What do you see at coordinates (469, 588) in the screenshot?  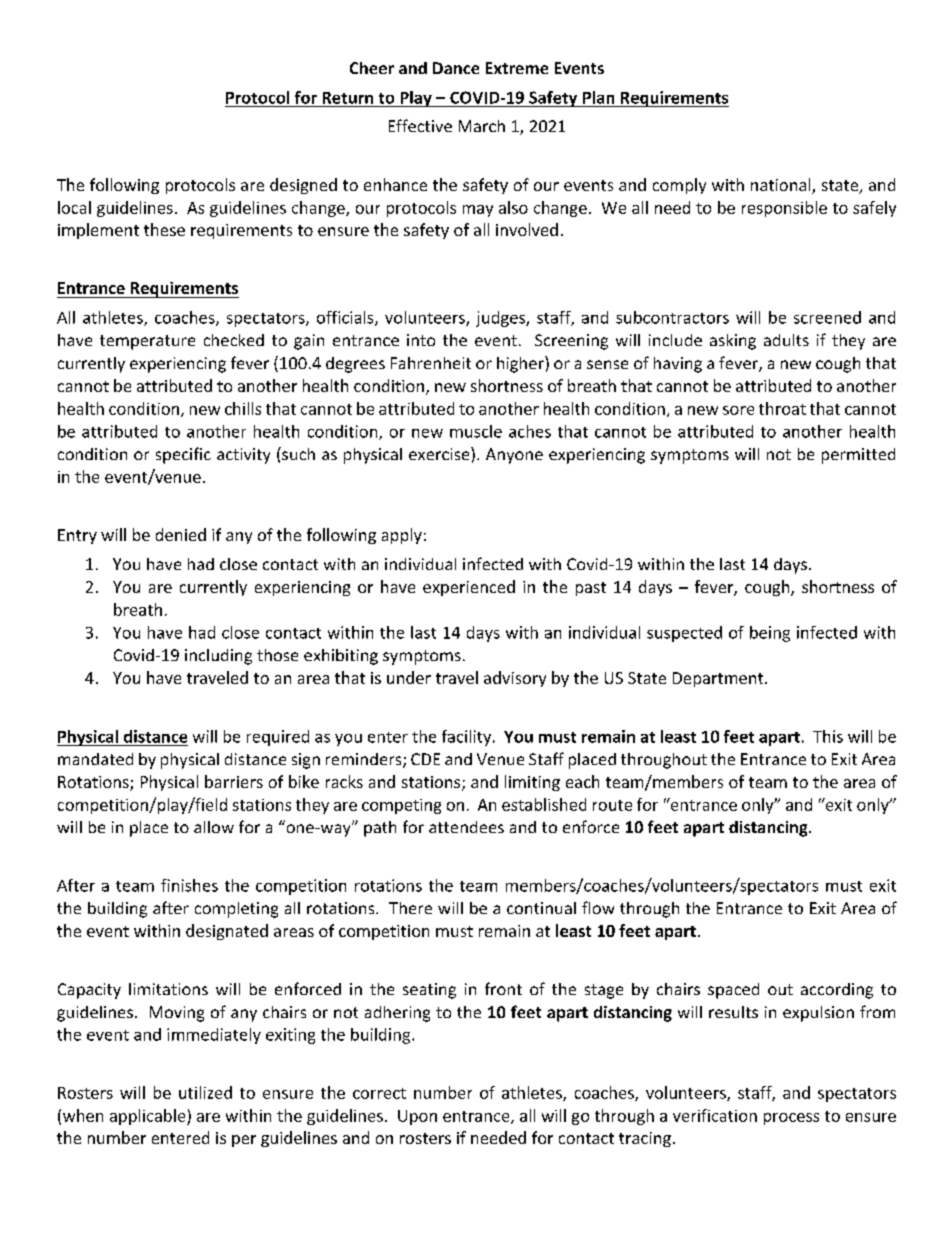 I see `experienced` at bounding box center [469, 588].
